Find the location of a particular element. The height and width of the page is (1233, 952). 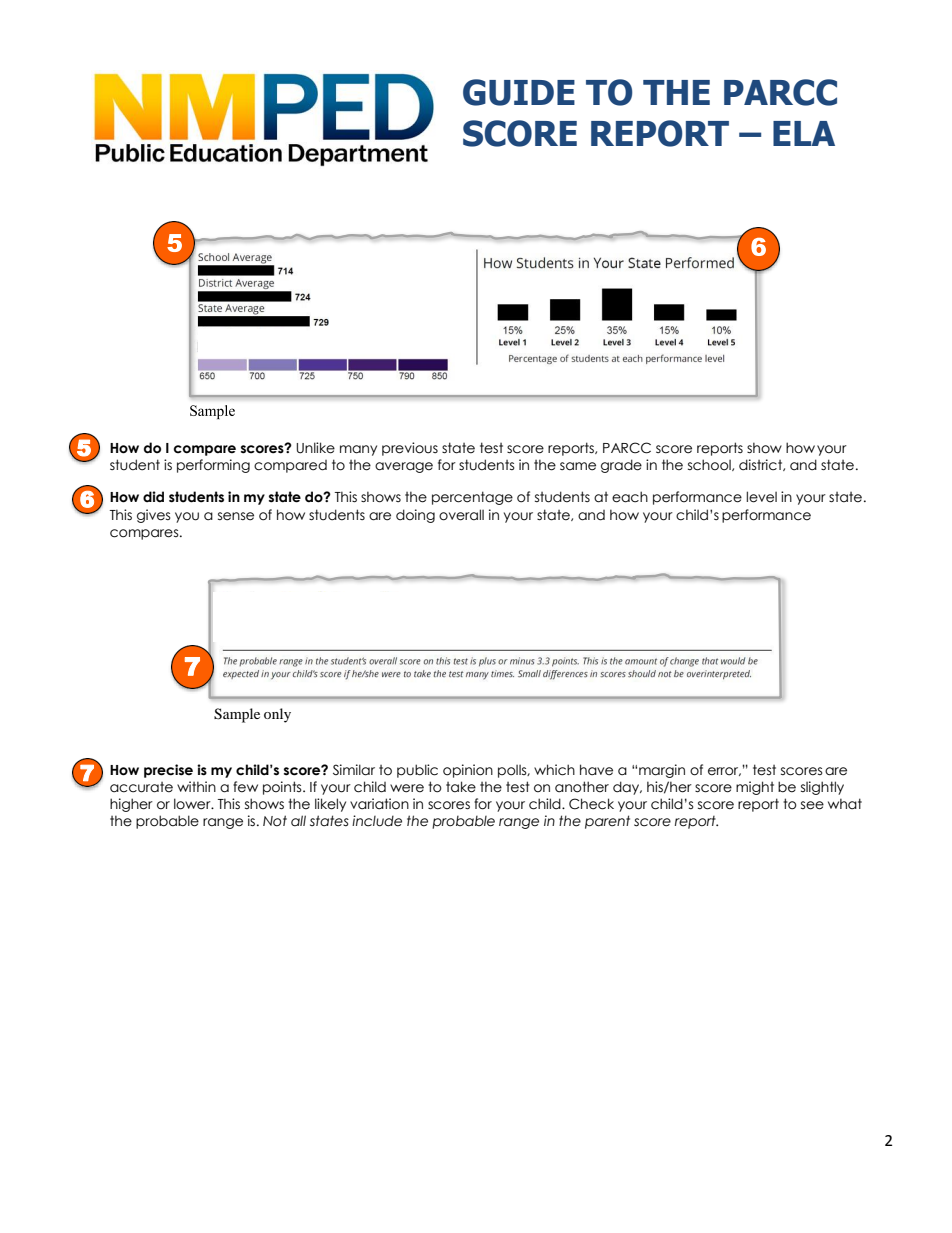

margin is located at coordinates (662, 771).
